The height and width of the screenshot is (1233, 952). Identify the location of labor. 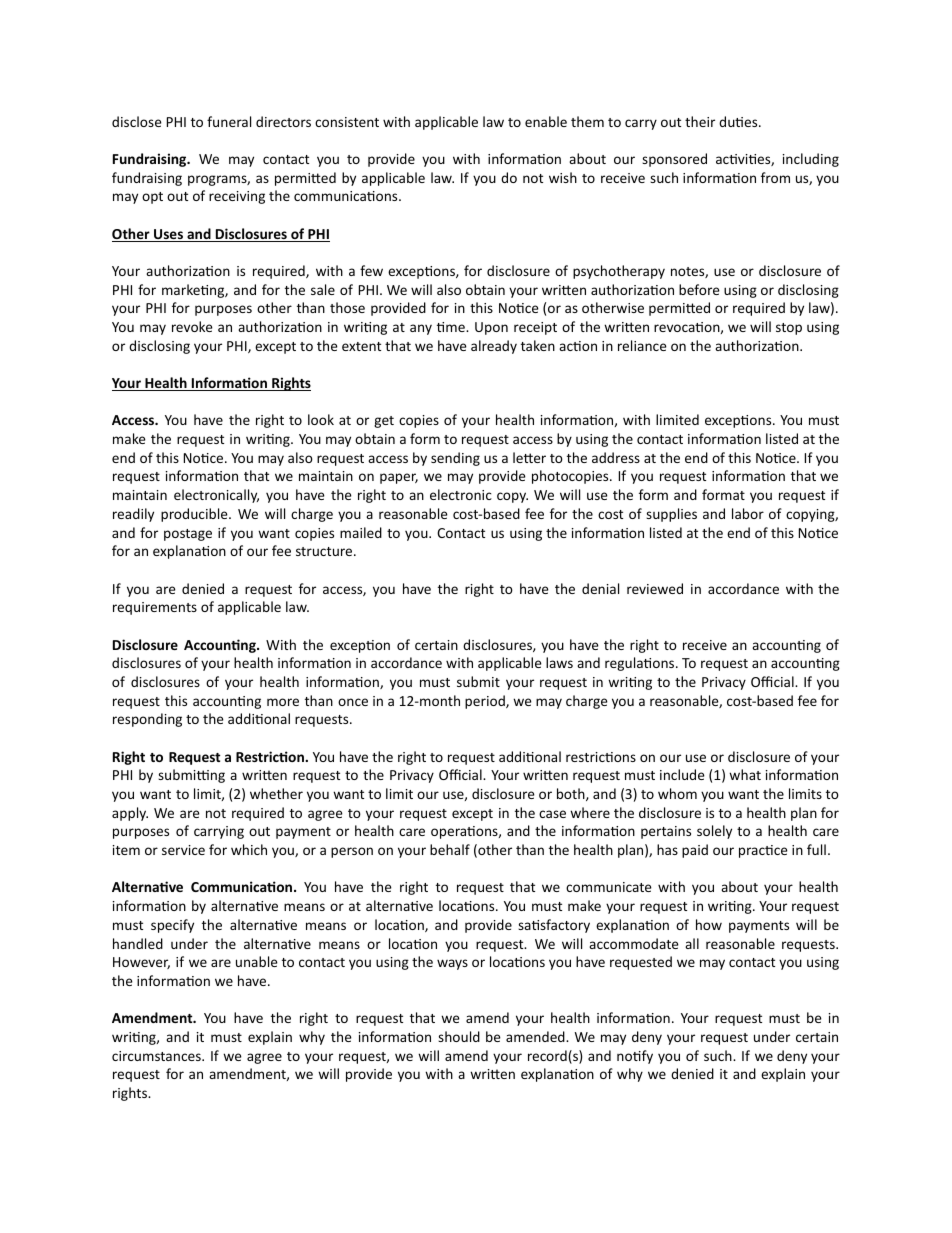
(748, 513).
